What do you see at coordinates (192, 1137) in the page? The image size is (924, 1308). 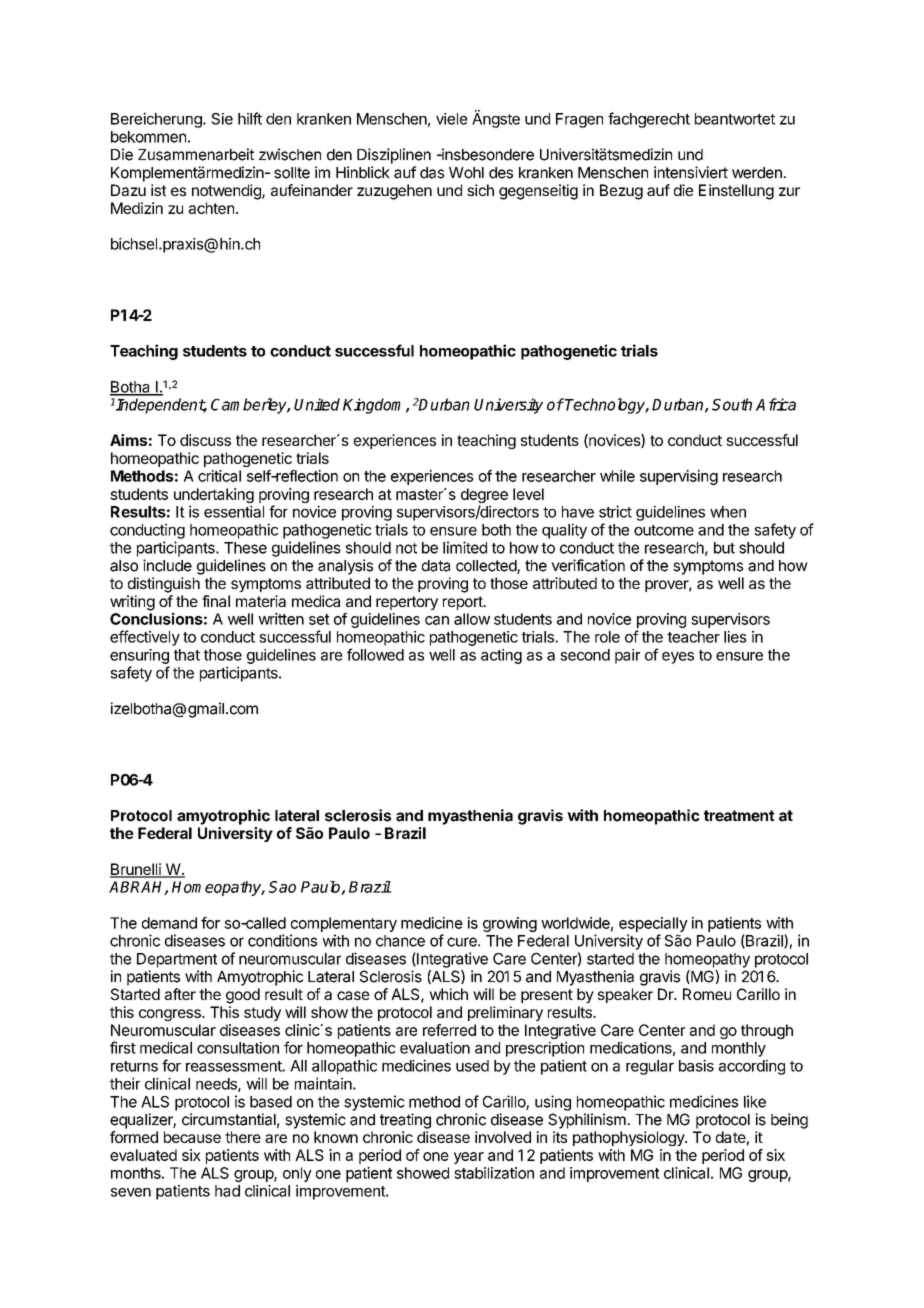 I see `because` at bounding box center [192, 1137].
